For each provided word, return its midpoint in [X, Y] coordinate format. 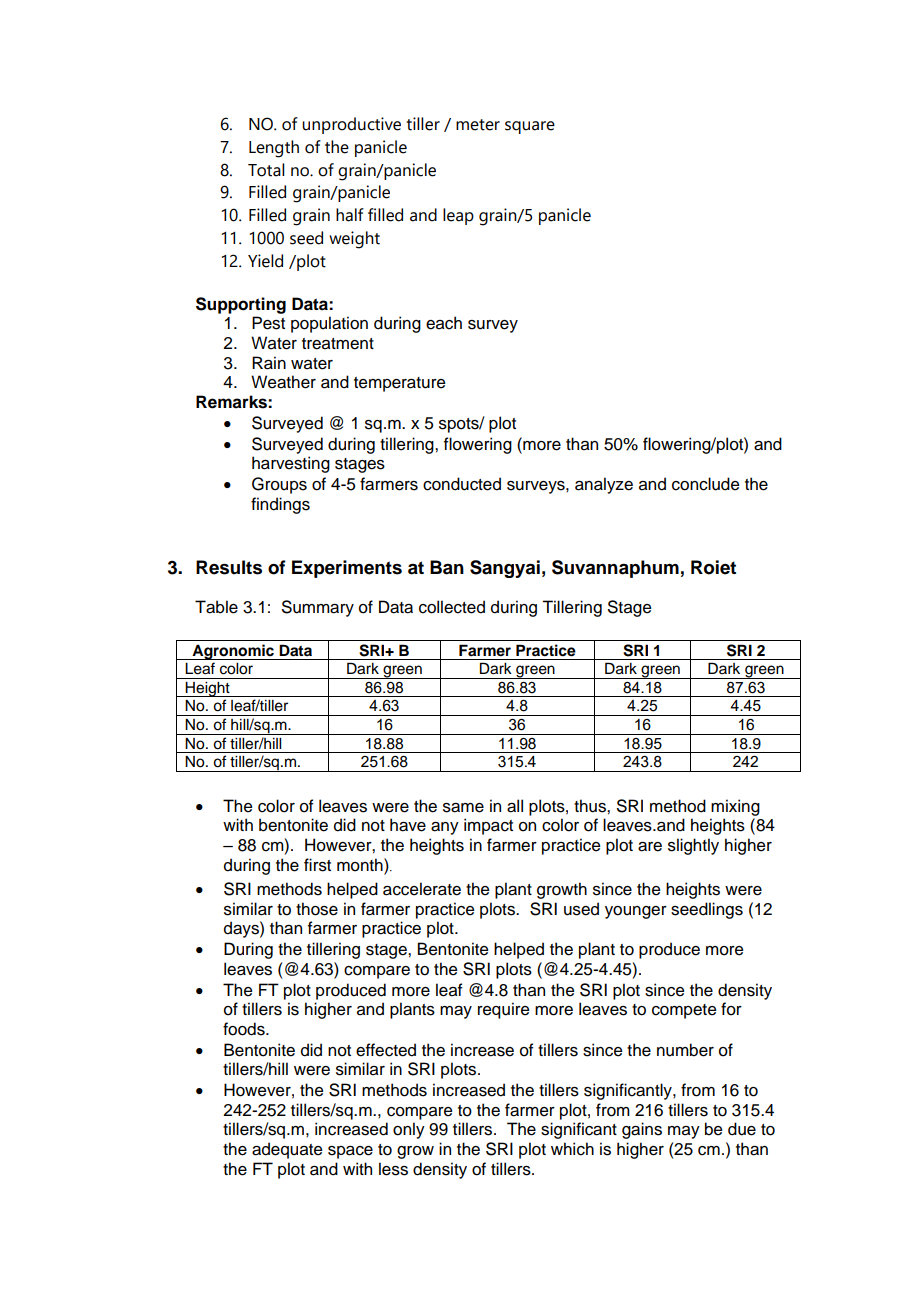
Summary [318, 608]
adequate [287, 1150]
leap [458, 216]
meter [478, 125]
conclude [706, 484]
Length [274, 149]
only [409, 1130]
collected [452, 607]
